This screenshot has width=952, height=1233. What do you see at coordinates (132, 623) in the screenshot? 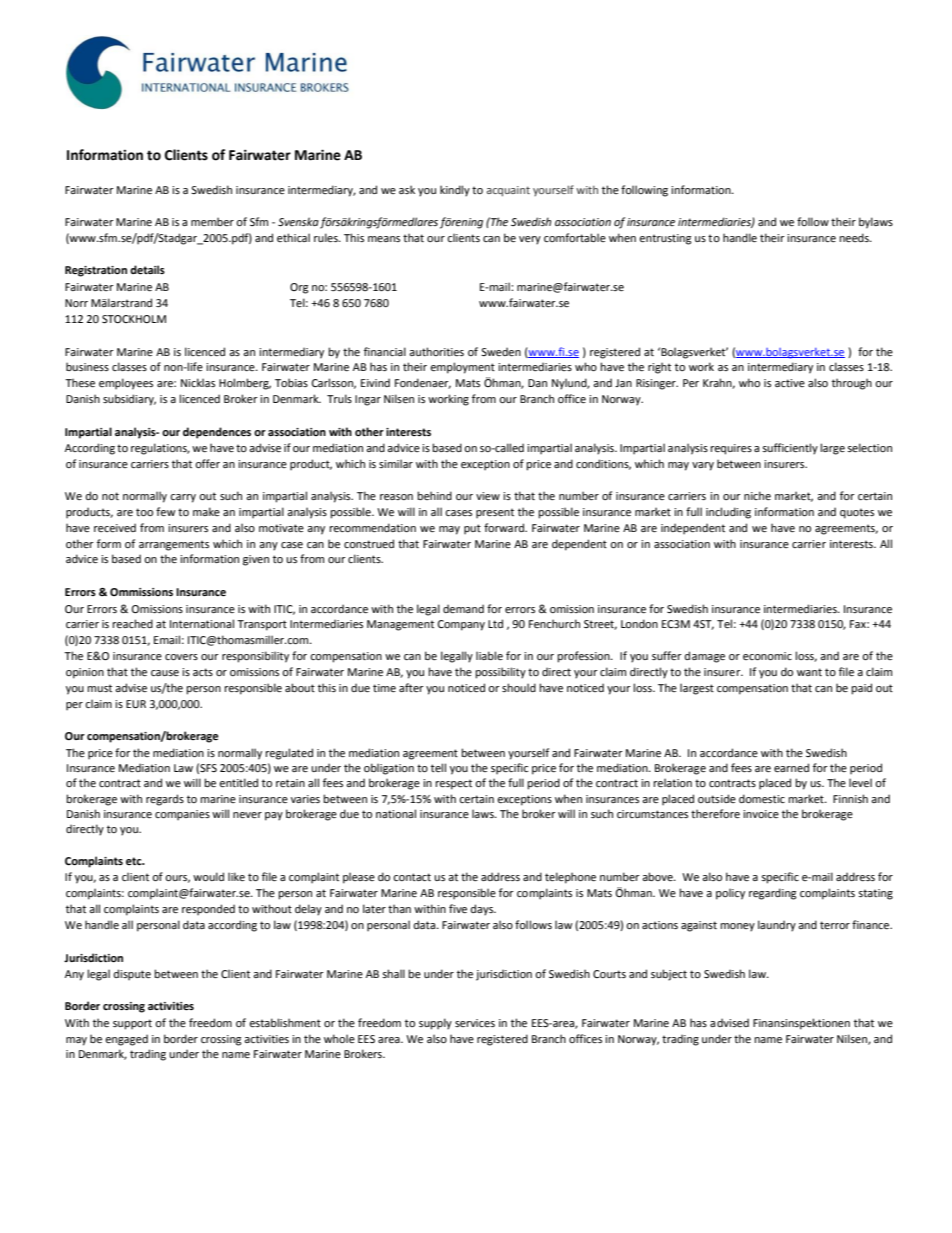
I see `reached` at bounding box center [132, 623].
